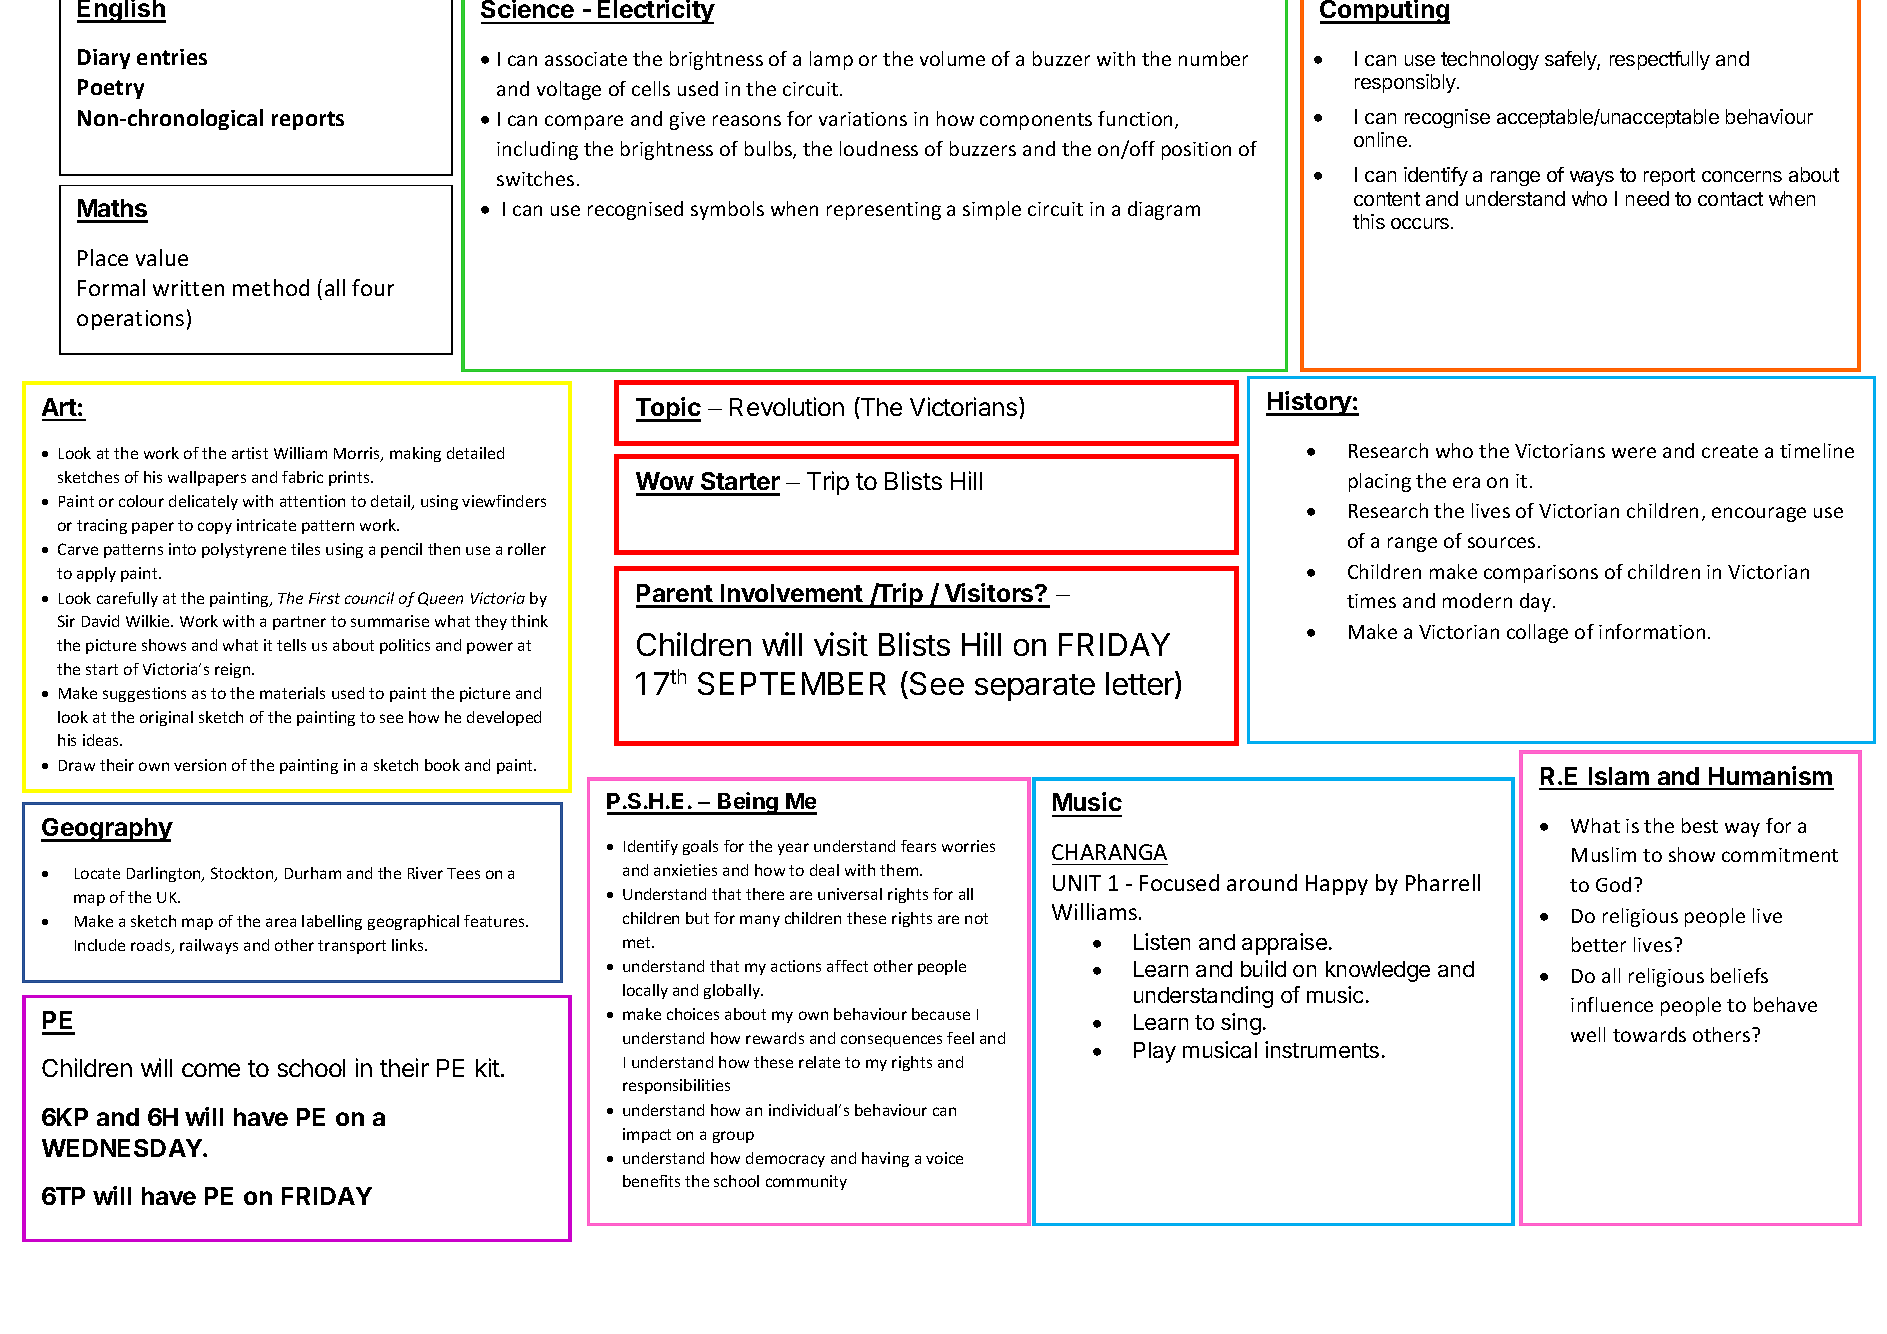 The width and height of the document is (1887, 1334). What do you see at coordinates (1599, 944) in the document?
I see `better` at bounding box center [1599, 944].
